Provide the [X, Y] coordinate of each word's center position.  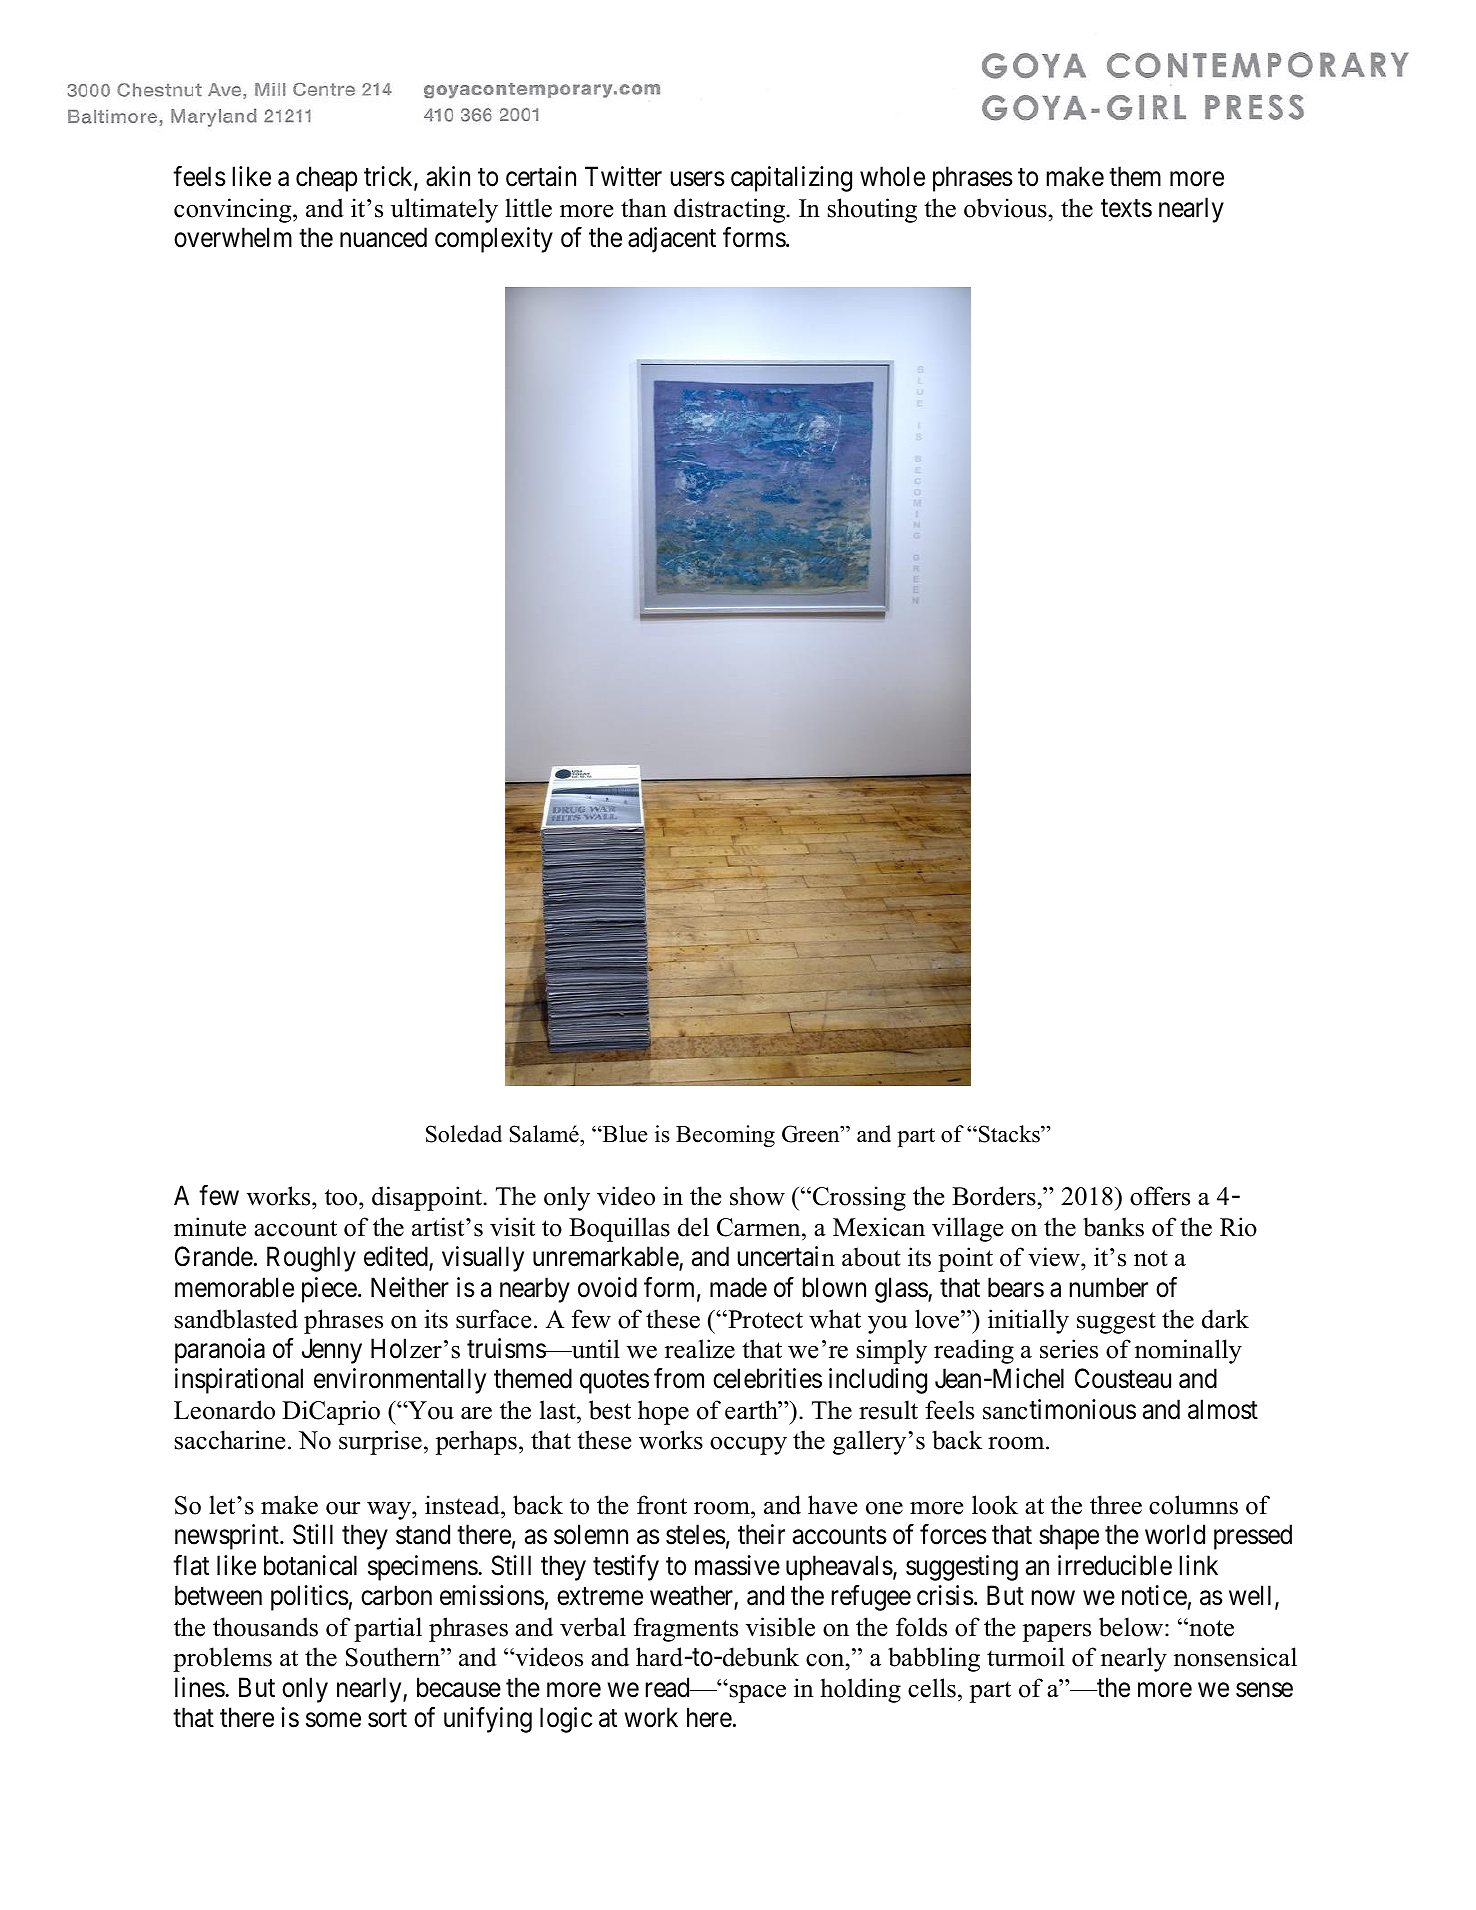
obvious [1006, 208]
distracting [731, 210]
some [333, 1720]
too [342, 1197]
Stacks [1010, 1134]
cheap [326, 179]
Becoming [725, 1136]
